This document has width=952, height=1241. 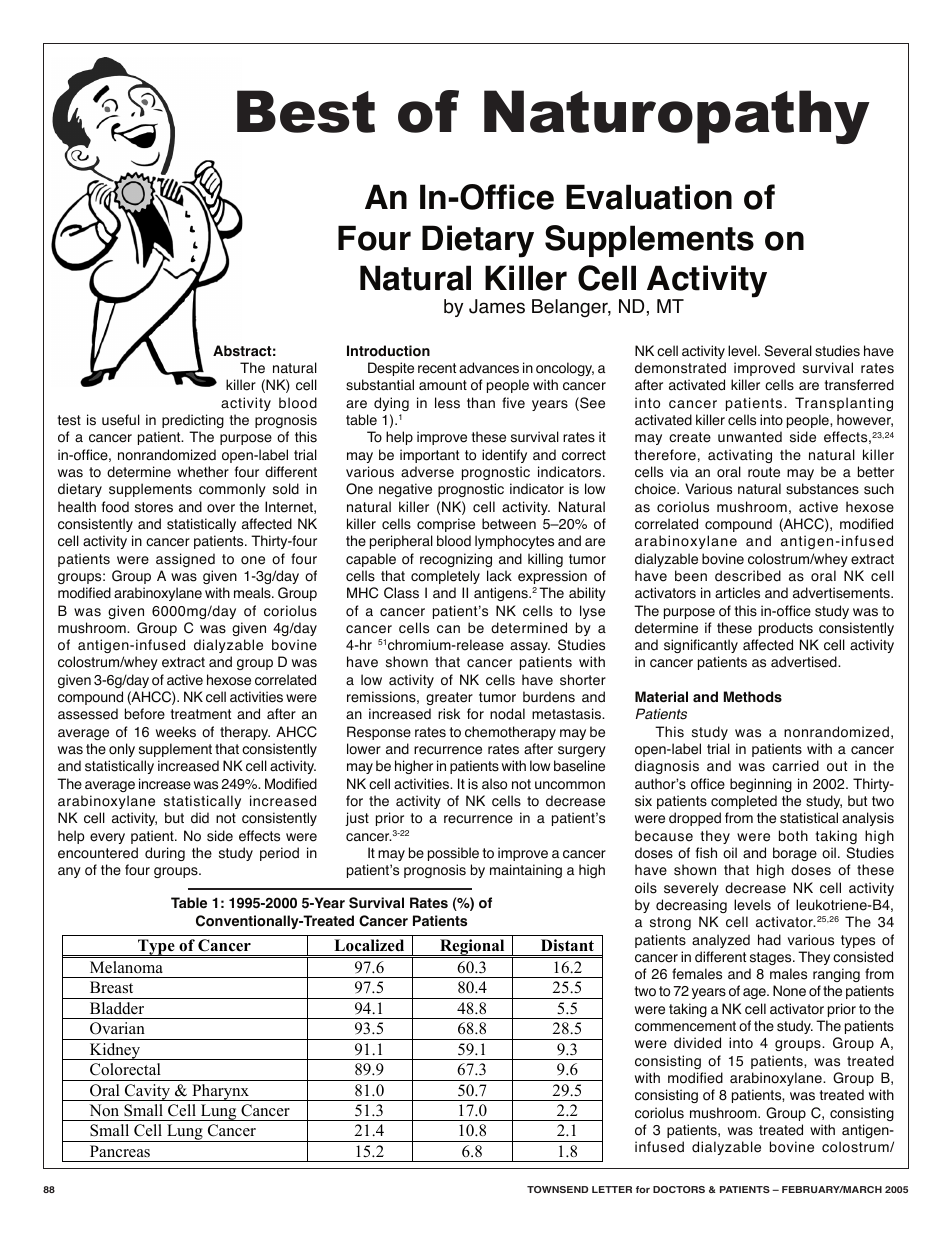 I want to click on before, so click(x=145, y=714).
